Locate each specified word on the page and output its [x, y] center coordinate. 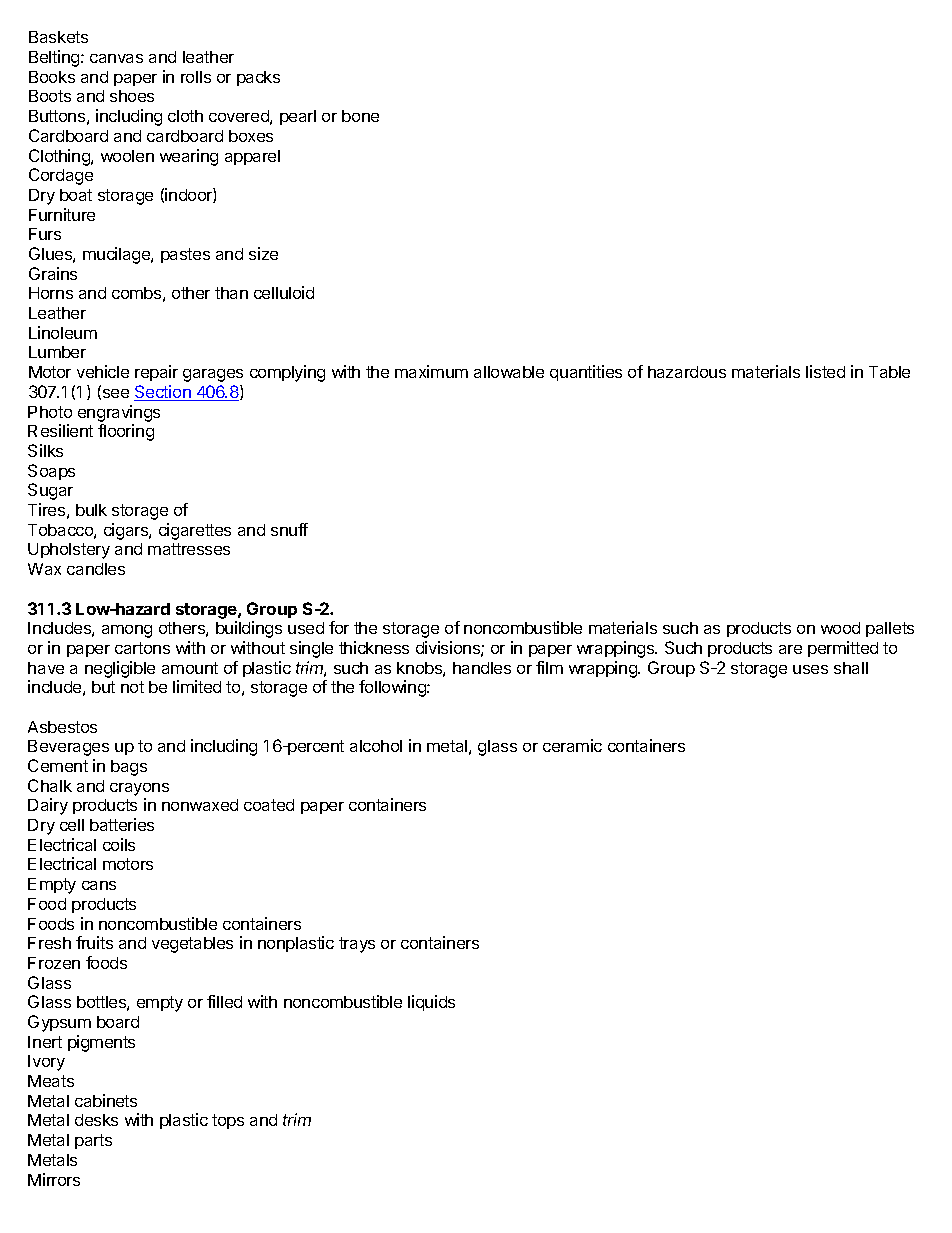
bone [360, 116]
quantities [586, 373]
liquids [431, 1003]
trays [357, 945]
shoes [132, 96]
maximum [431, 371]
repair [156, 373]
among [127, 631]
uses [810, 669]
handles [482, 668]
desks [96, 1120]
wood [840, 628]
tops [228, 1121]
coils [119, 844]
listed [825, 371]
